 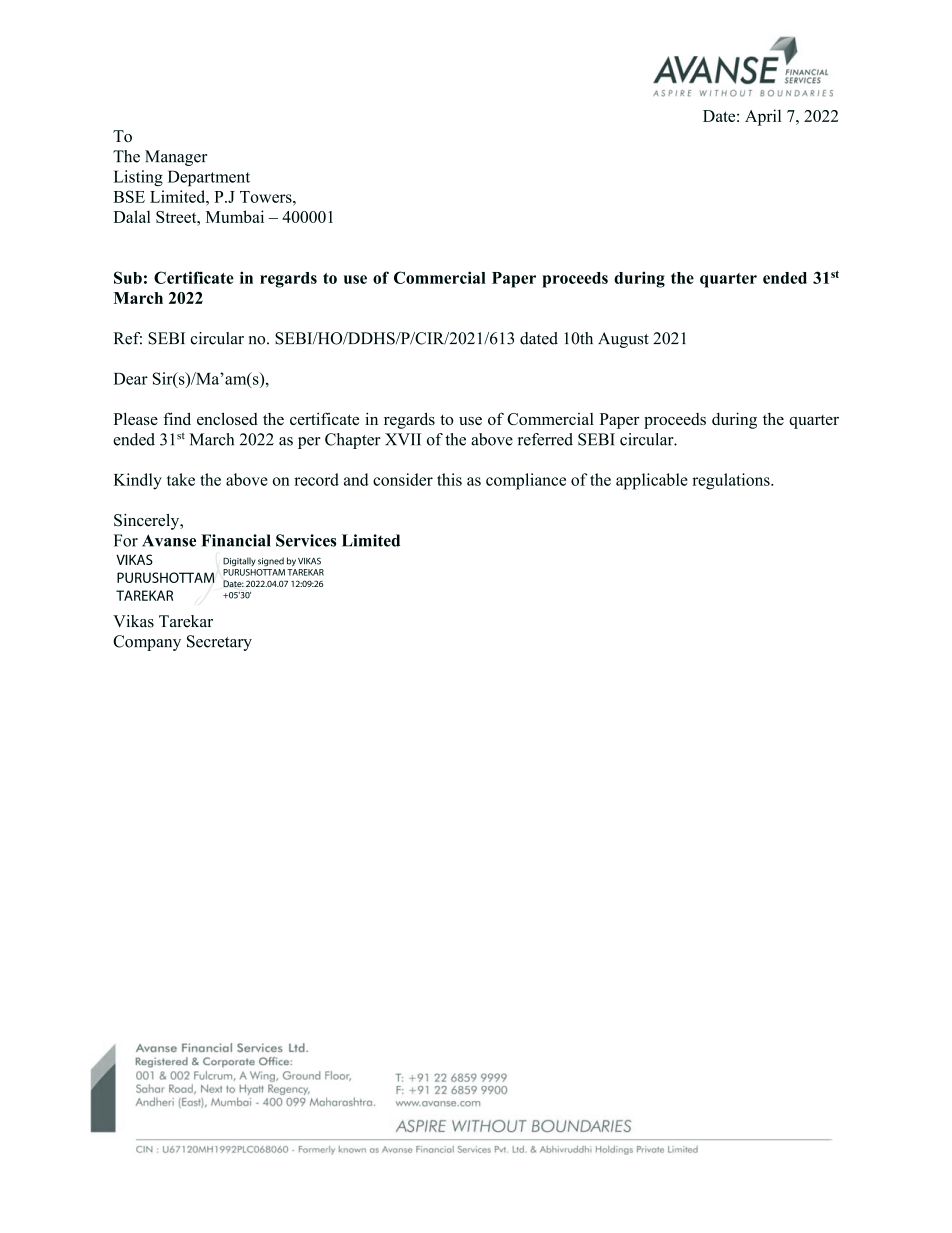 I want to click on Secretary, so click(x=219, y=643).
